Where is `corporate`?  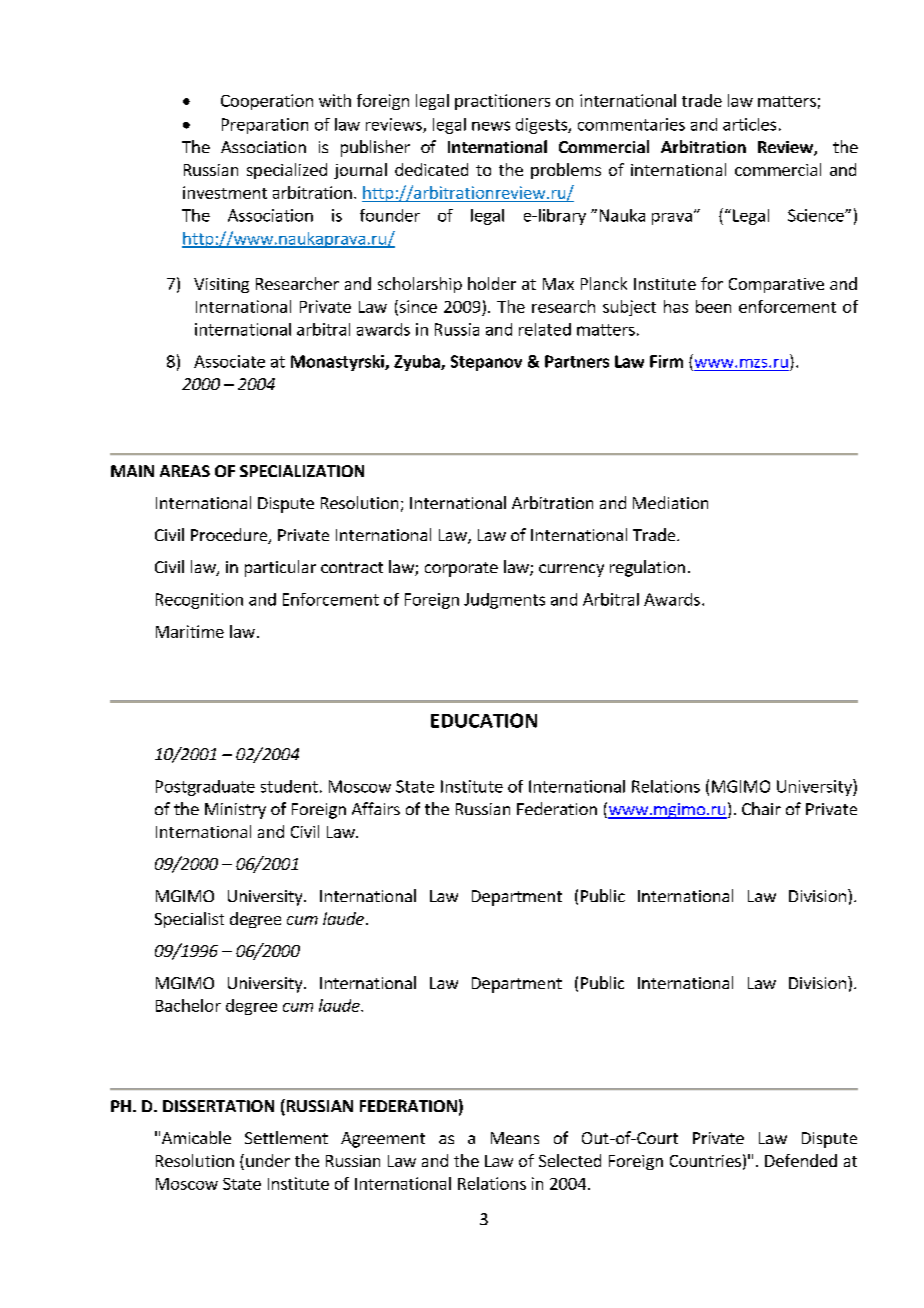 corporate is located at coordinates (461, 569).
